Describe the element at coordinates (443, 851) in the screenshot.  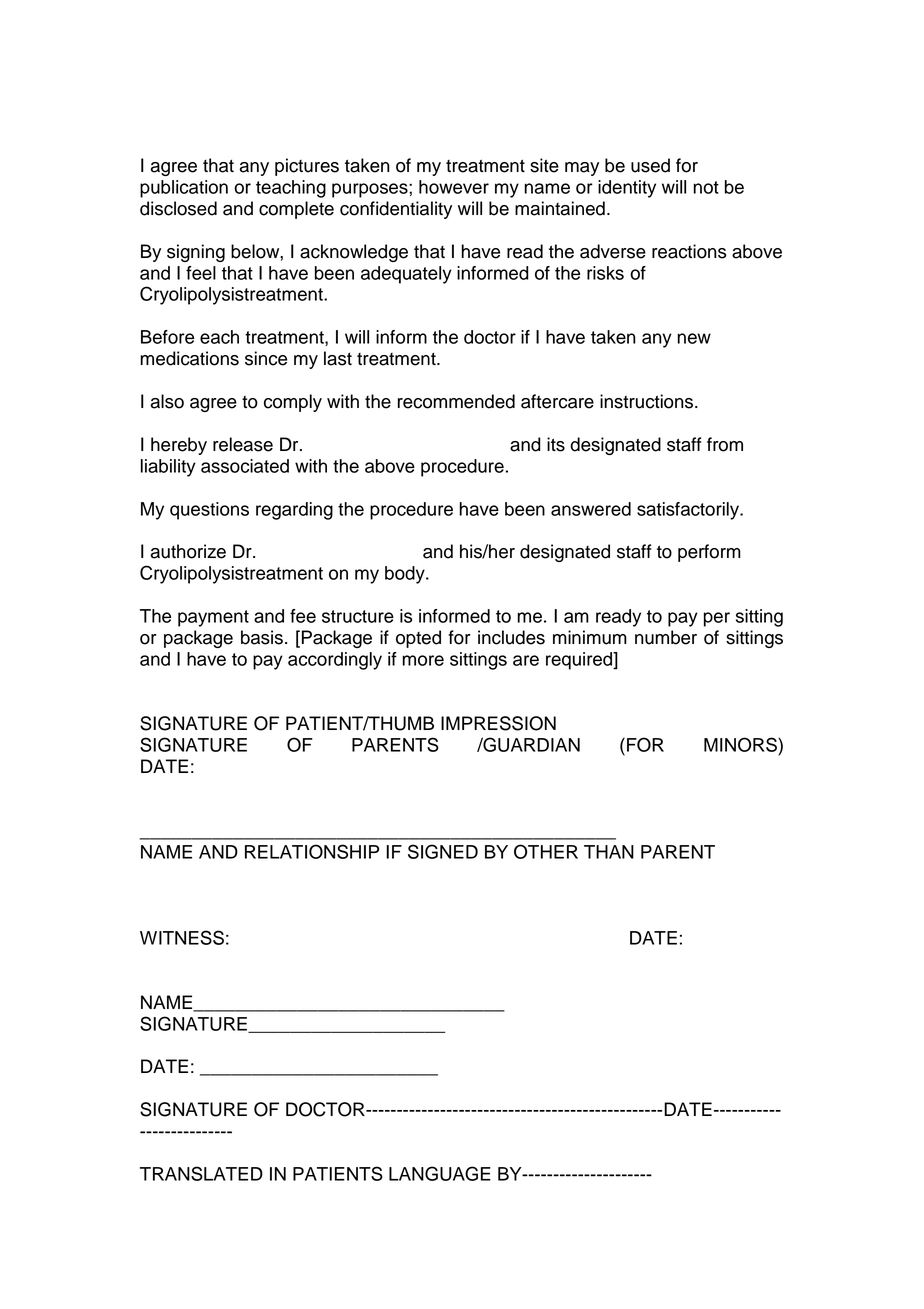
I see `SIGNED` at that location.
